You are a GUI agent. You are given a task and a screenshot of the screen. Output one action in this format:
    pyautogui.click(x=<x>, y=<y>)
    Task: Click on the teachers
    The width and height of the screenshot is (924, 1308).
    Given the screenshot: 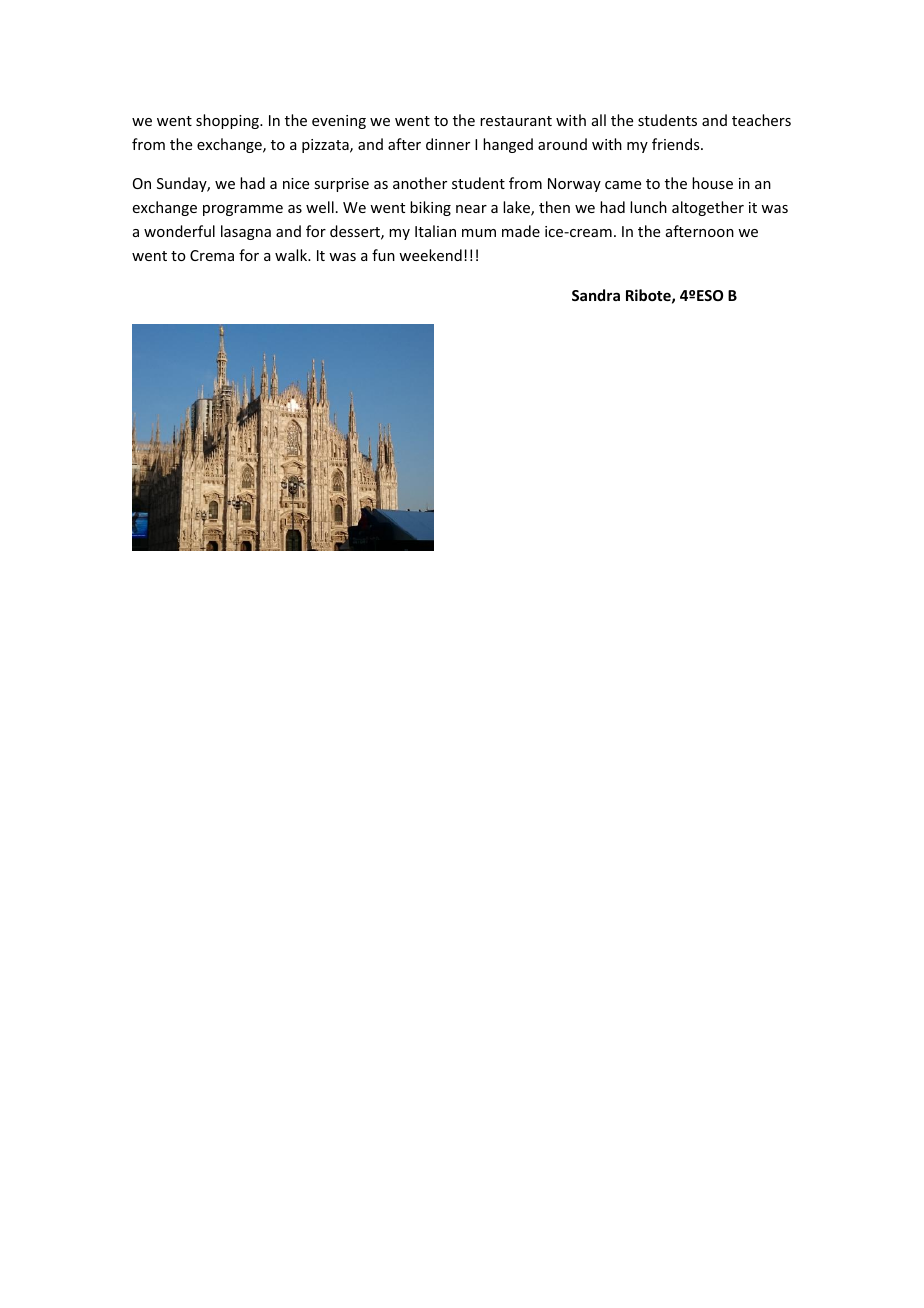 What is the action you would take?
    pyautogui.click(x=761, y=120)
